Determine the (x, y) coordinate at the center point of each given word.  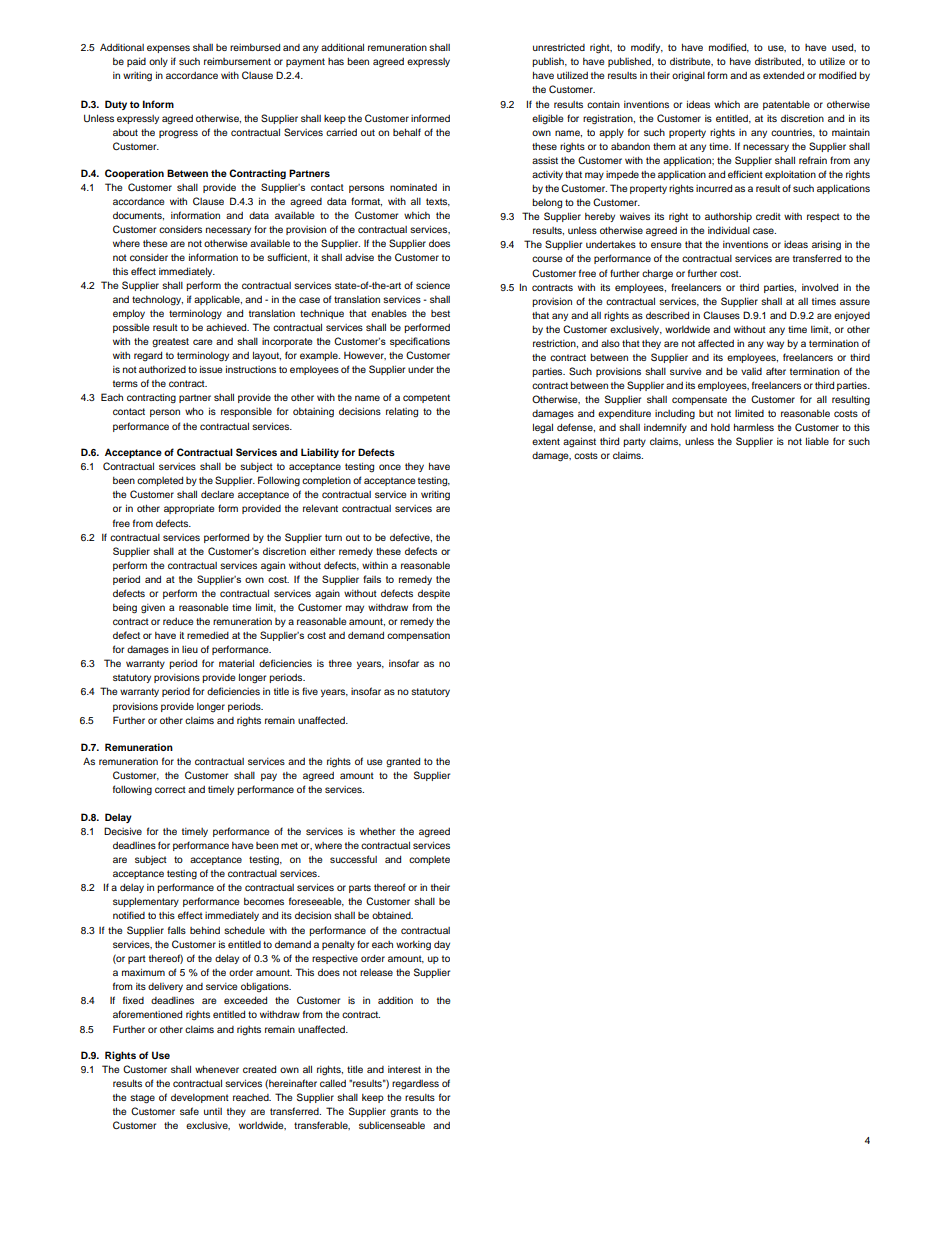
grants (404, 1112)
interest (404, 1069)
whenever (217, 1069)
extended (783, 75)
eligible (547, 119)
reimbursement (237, 61)
